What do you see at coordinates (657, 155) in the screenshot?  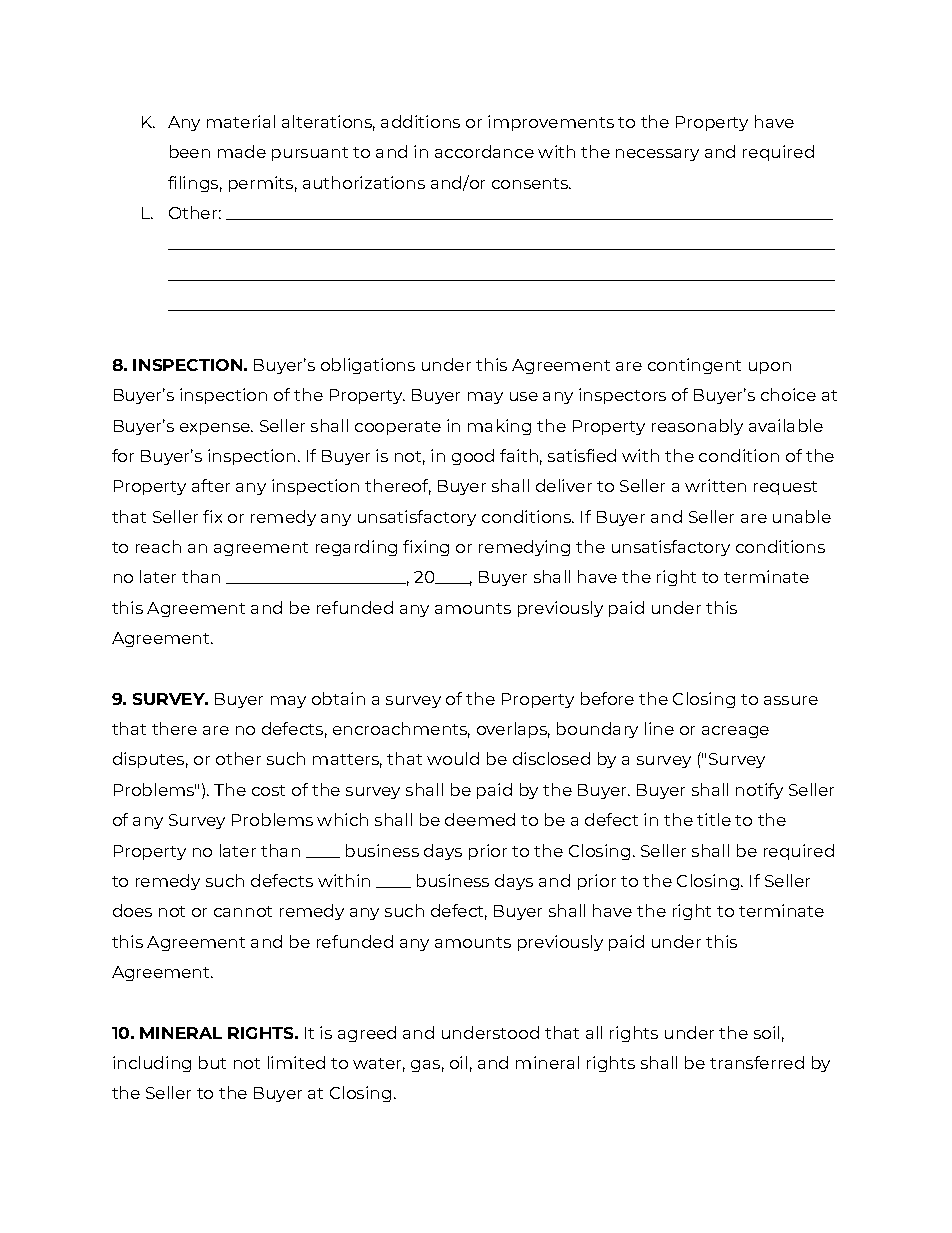 I see `necessary` at bounding box center [657, 155].
